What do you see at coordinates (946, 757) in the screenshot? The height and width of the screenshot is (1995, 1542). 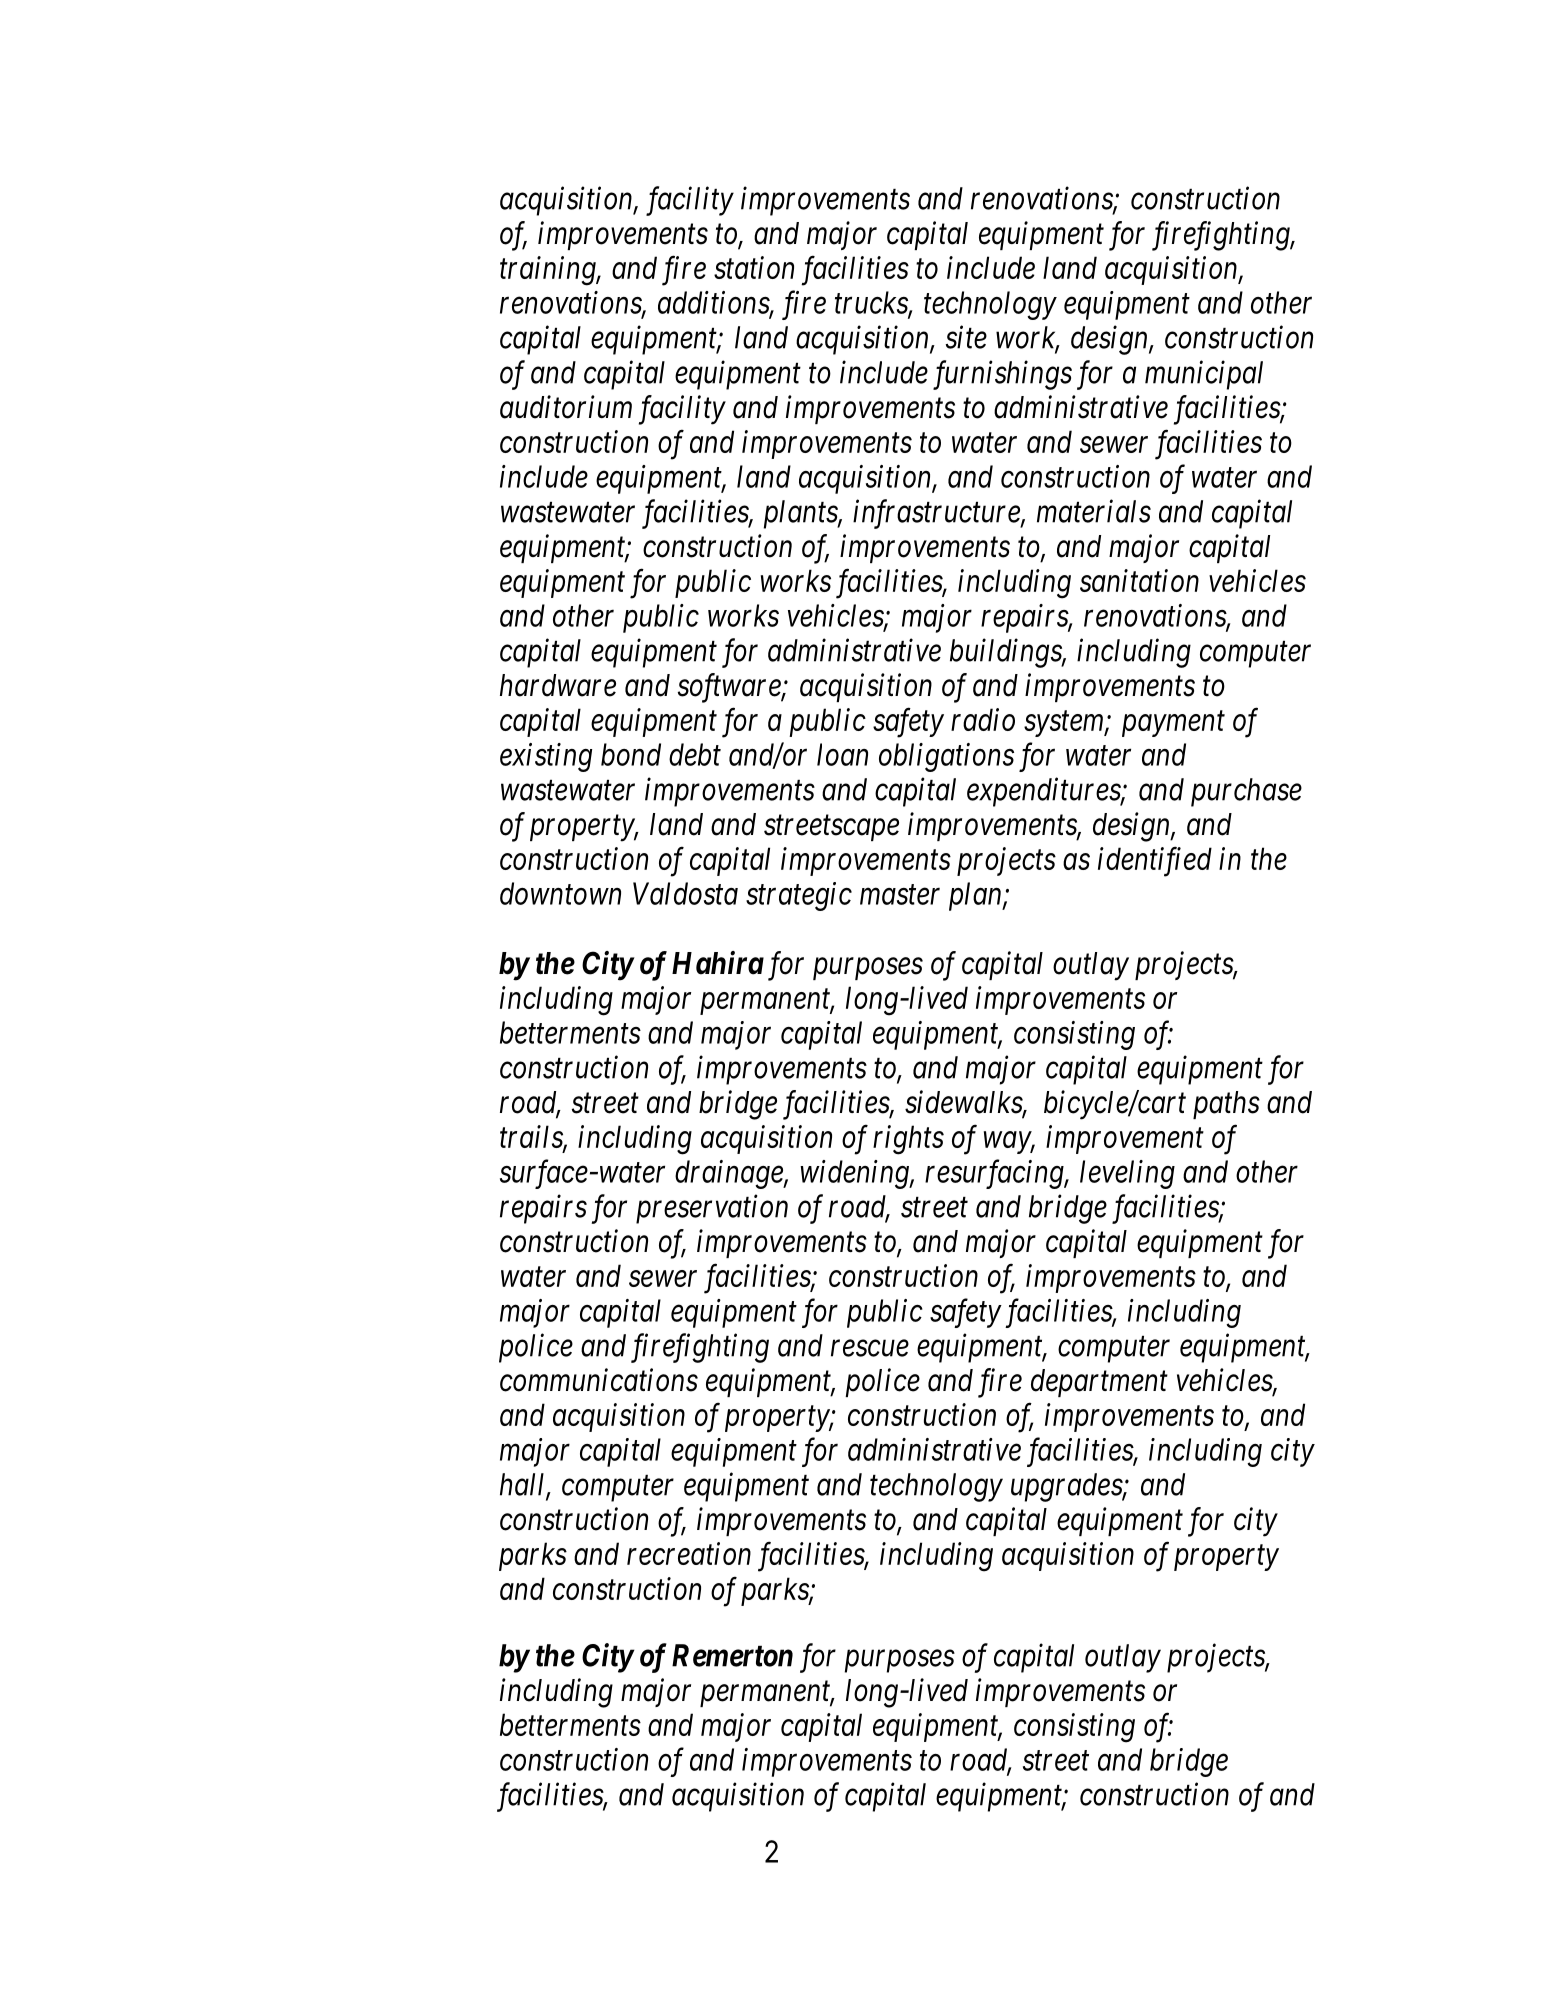 I see `obligations` at bounding box center [946, 757].
